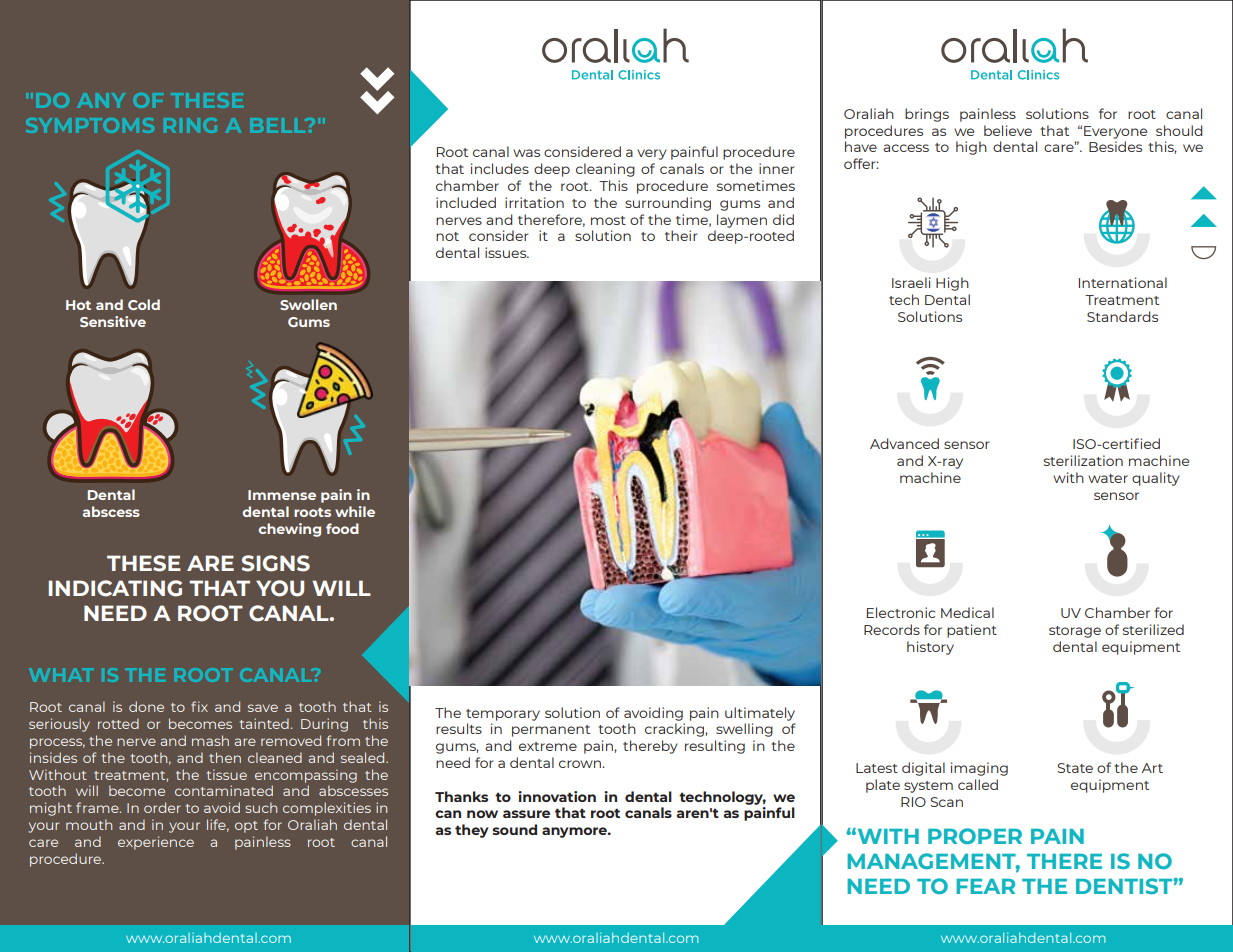  What do you see at coordinates (156, 843) in the screenshot?
I see `experience` at bounding box center [156, 843].
